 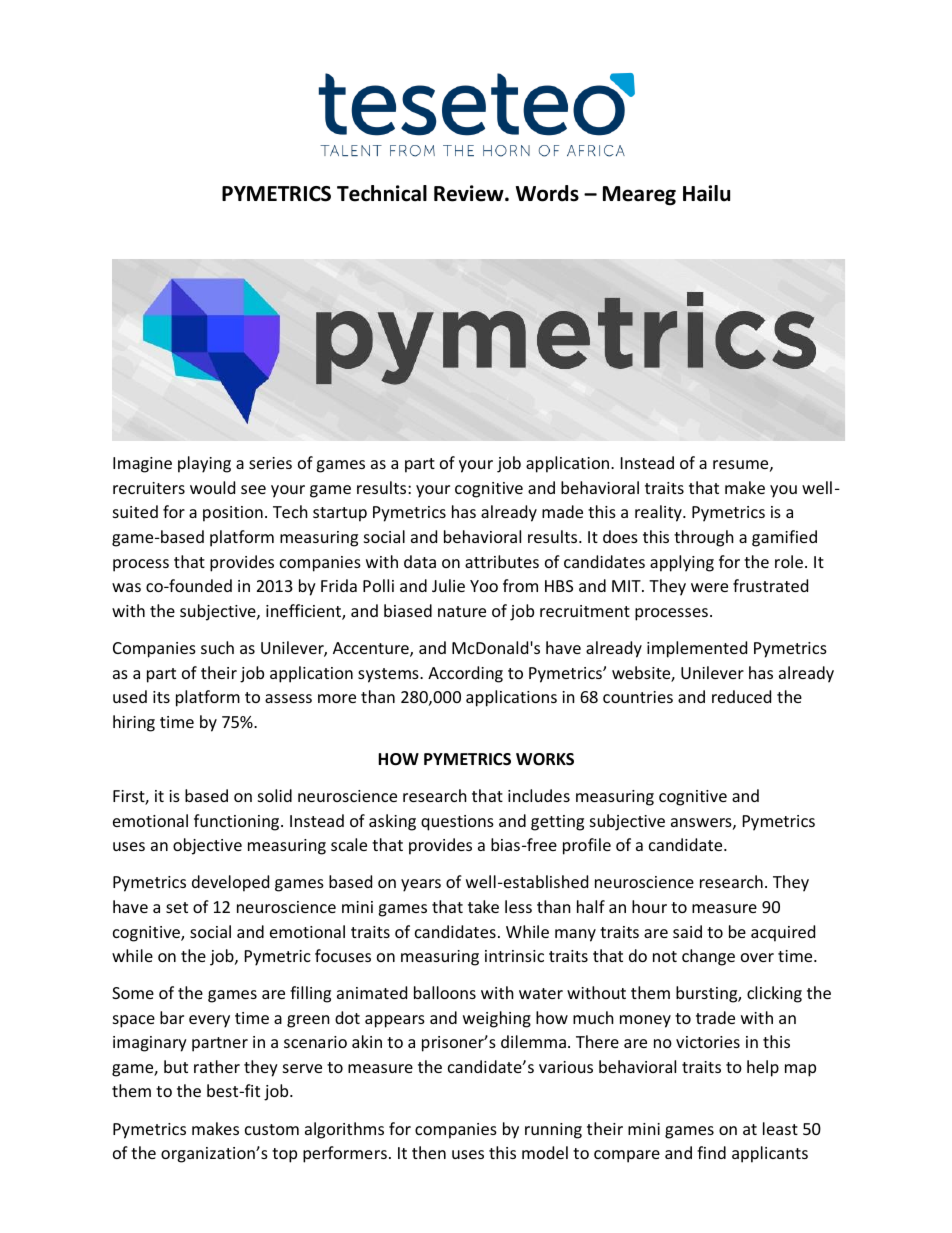 What do you see at coordinates (470, 193) in the screenshot?
I see `Review` at bounding box center [470, 193].
